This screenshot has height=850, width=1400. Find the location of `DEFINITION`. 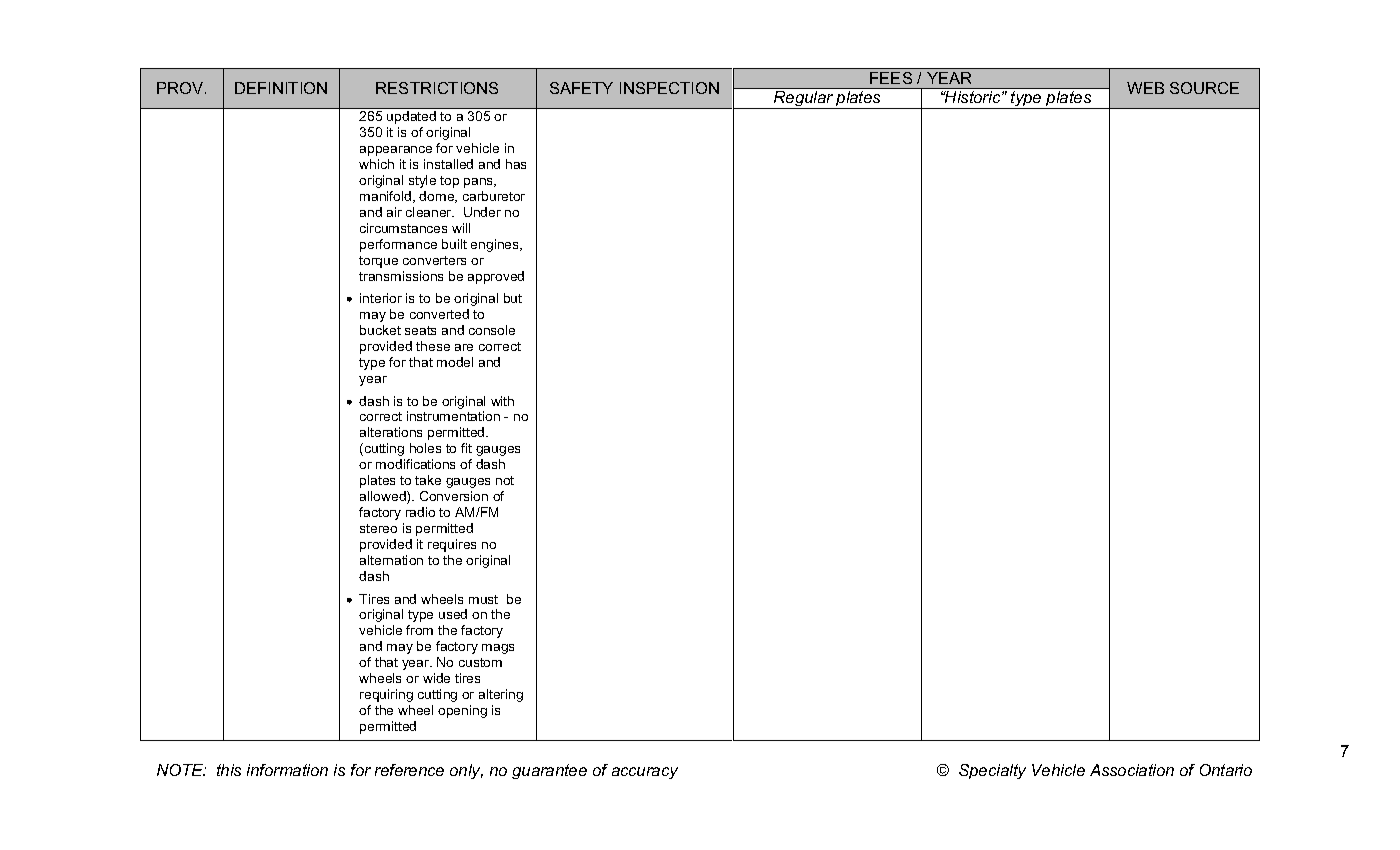

DEFINITION is located at coordinates (281, 88).
